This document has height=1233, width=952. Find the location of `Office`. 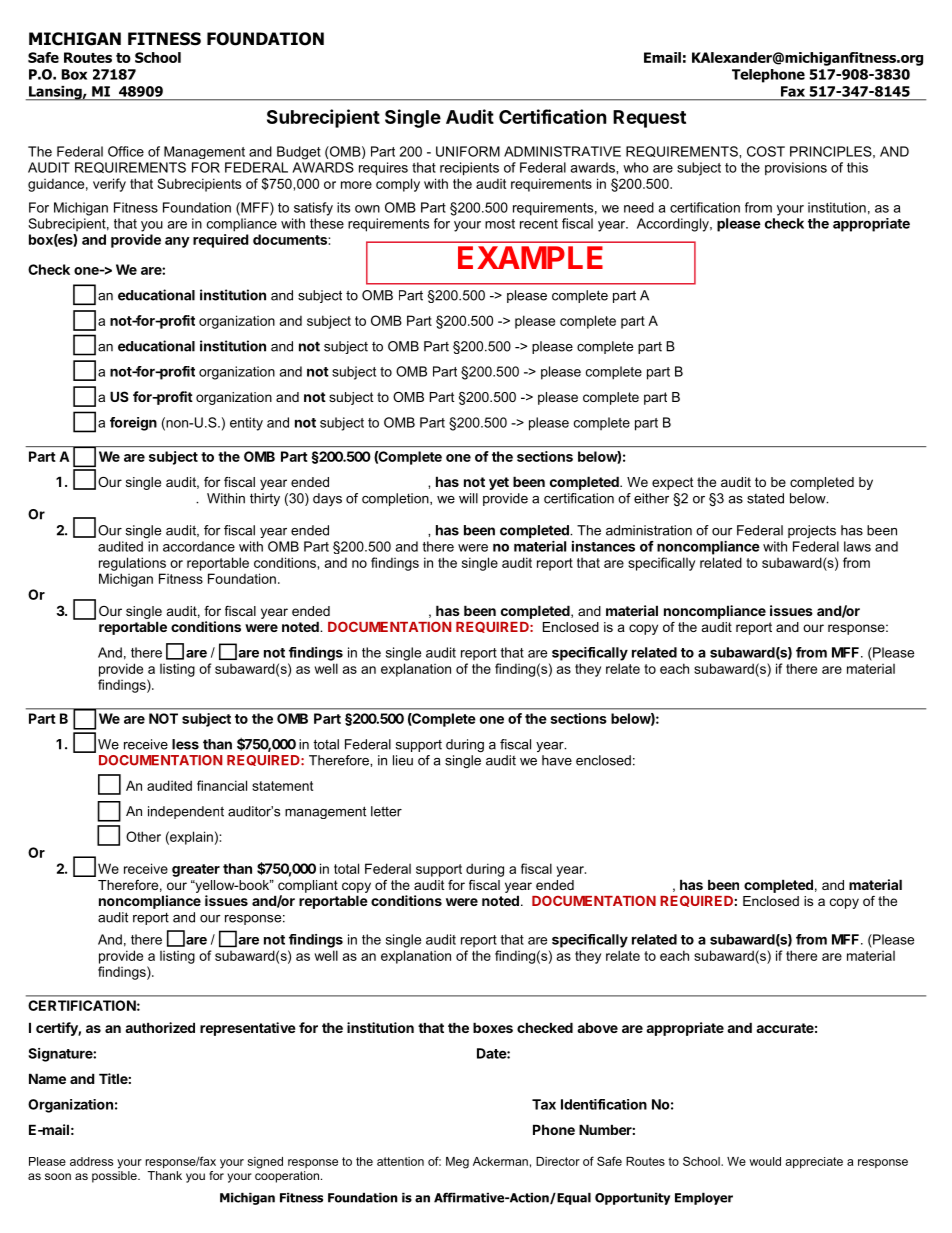

Office is located at coordinates (126, 151).
